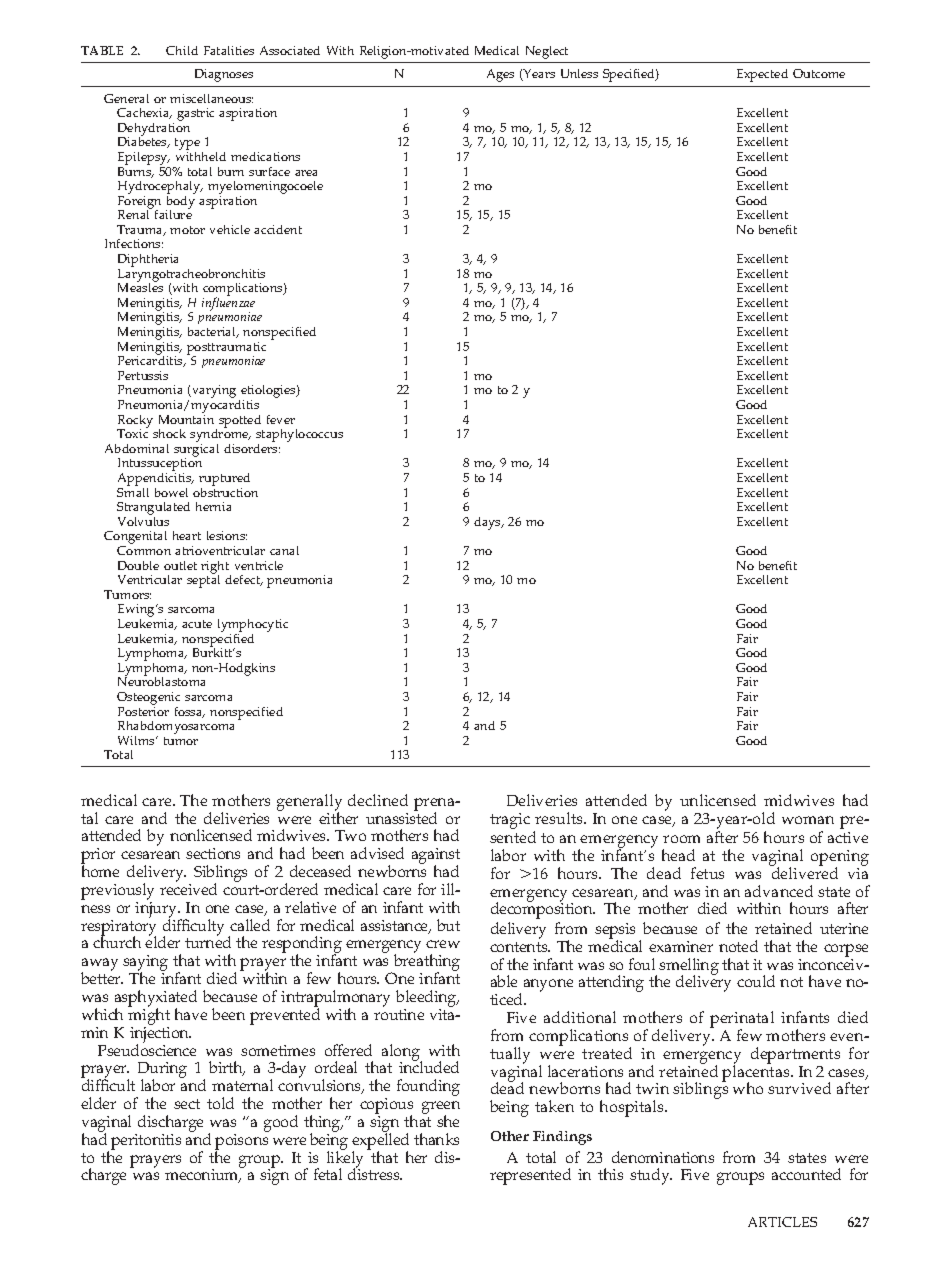 This screenshot has height=1275, width=952. I want to click on received, so click(188, 888).
